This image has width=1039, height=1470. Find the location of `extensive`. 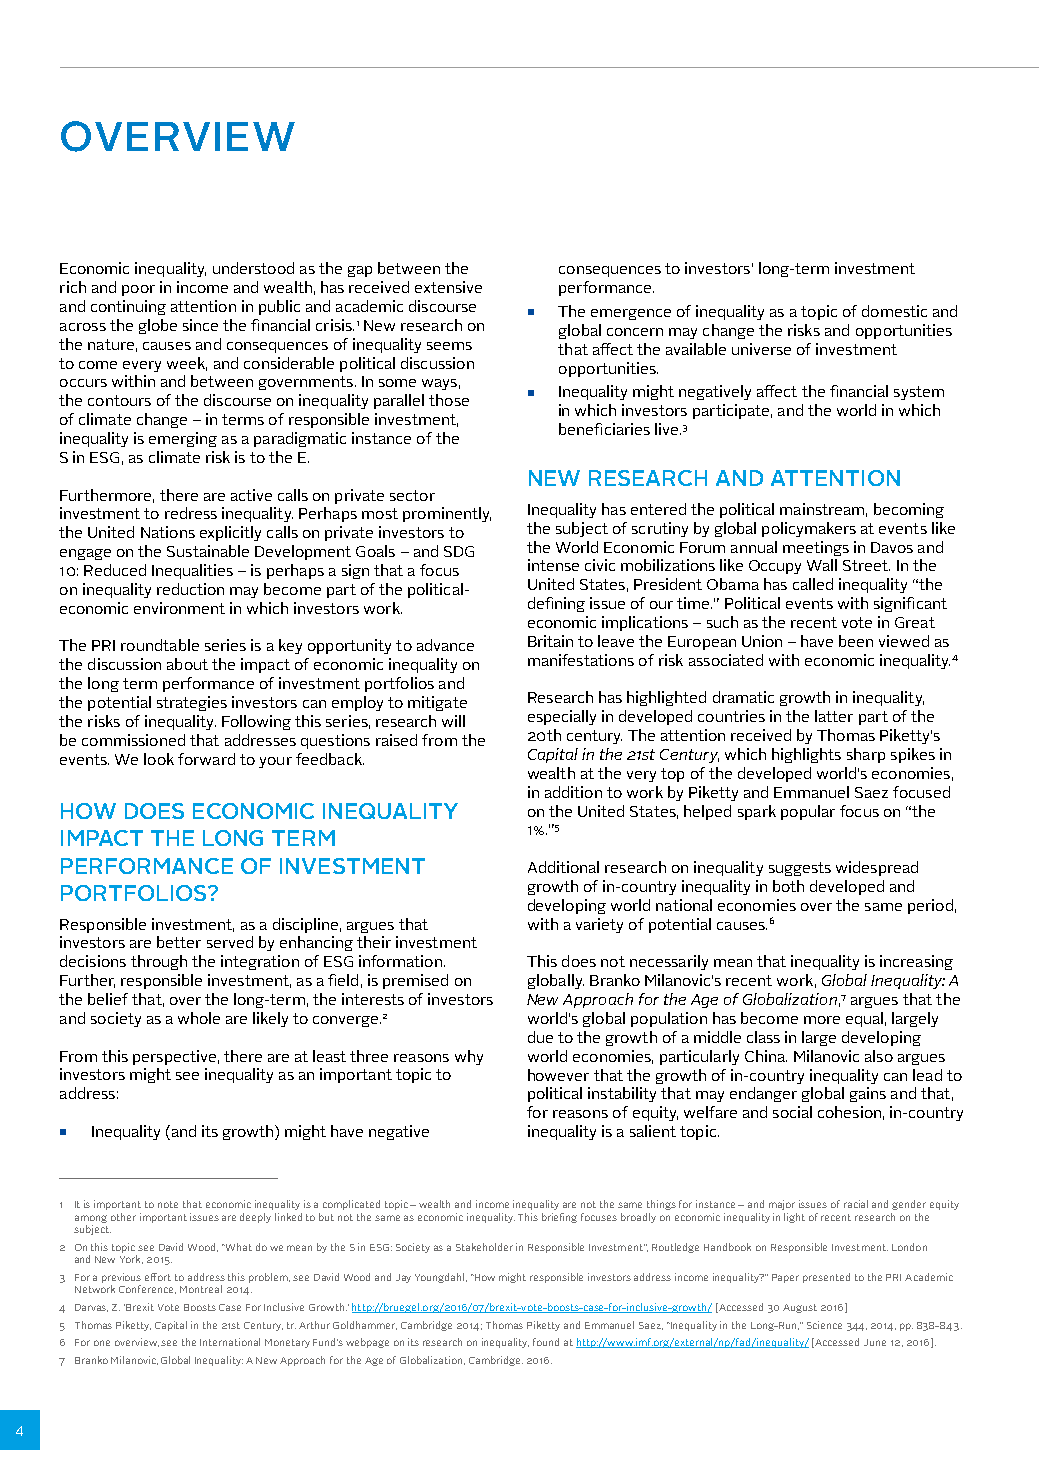

extensive is located at coordinates (448, 287).
